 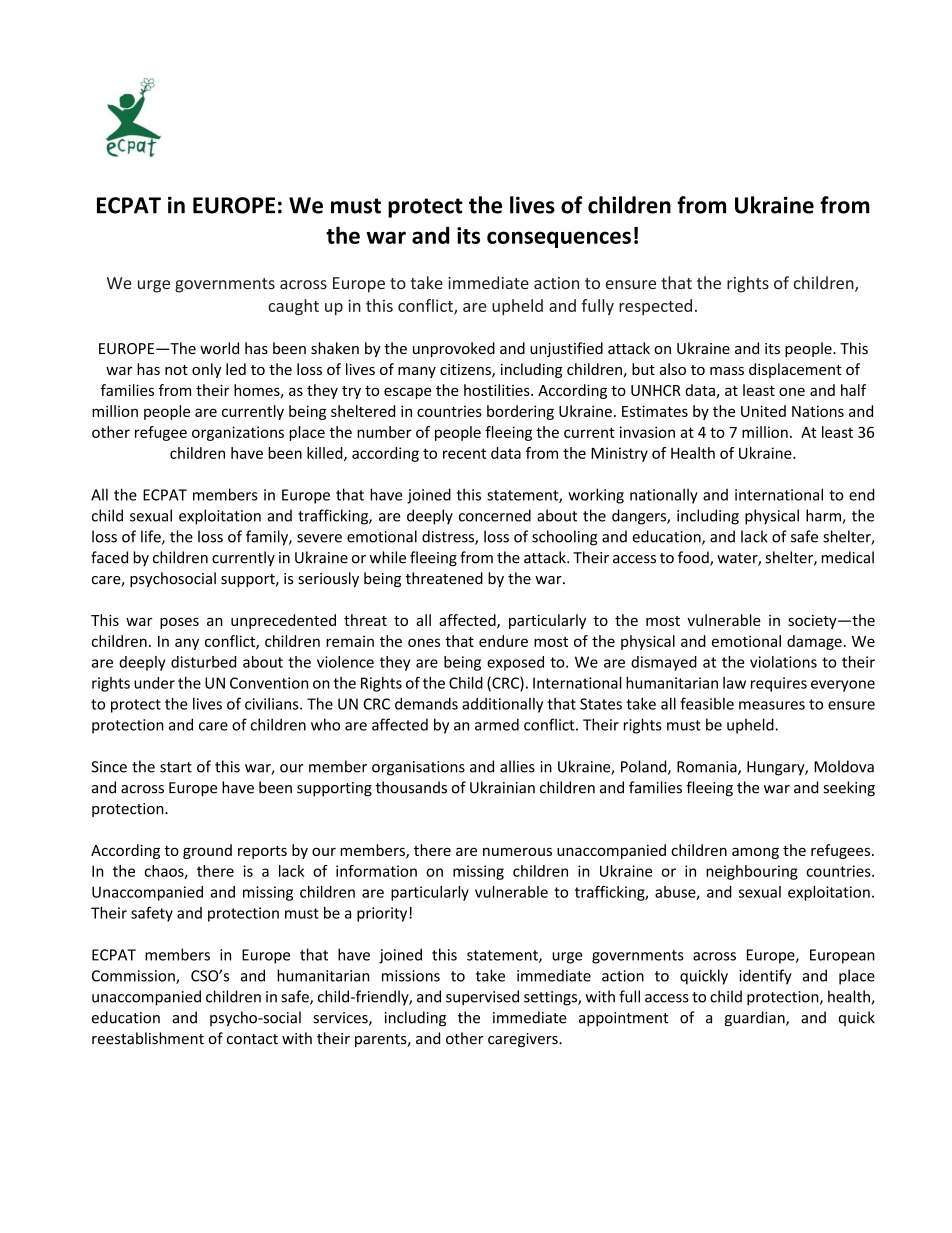 I want to click on Romania, so click(x=708, y=768).
